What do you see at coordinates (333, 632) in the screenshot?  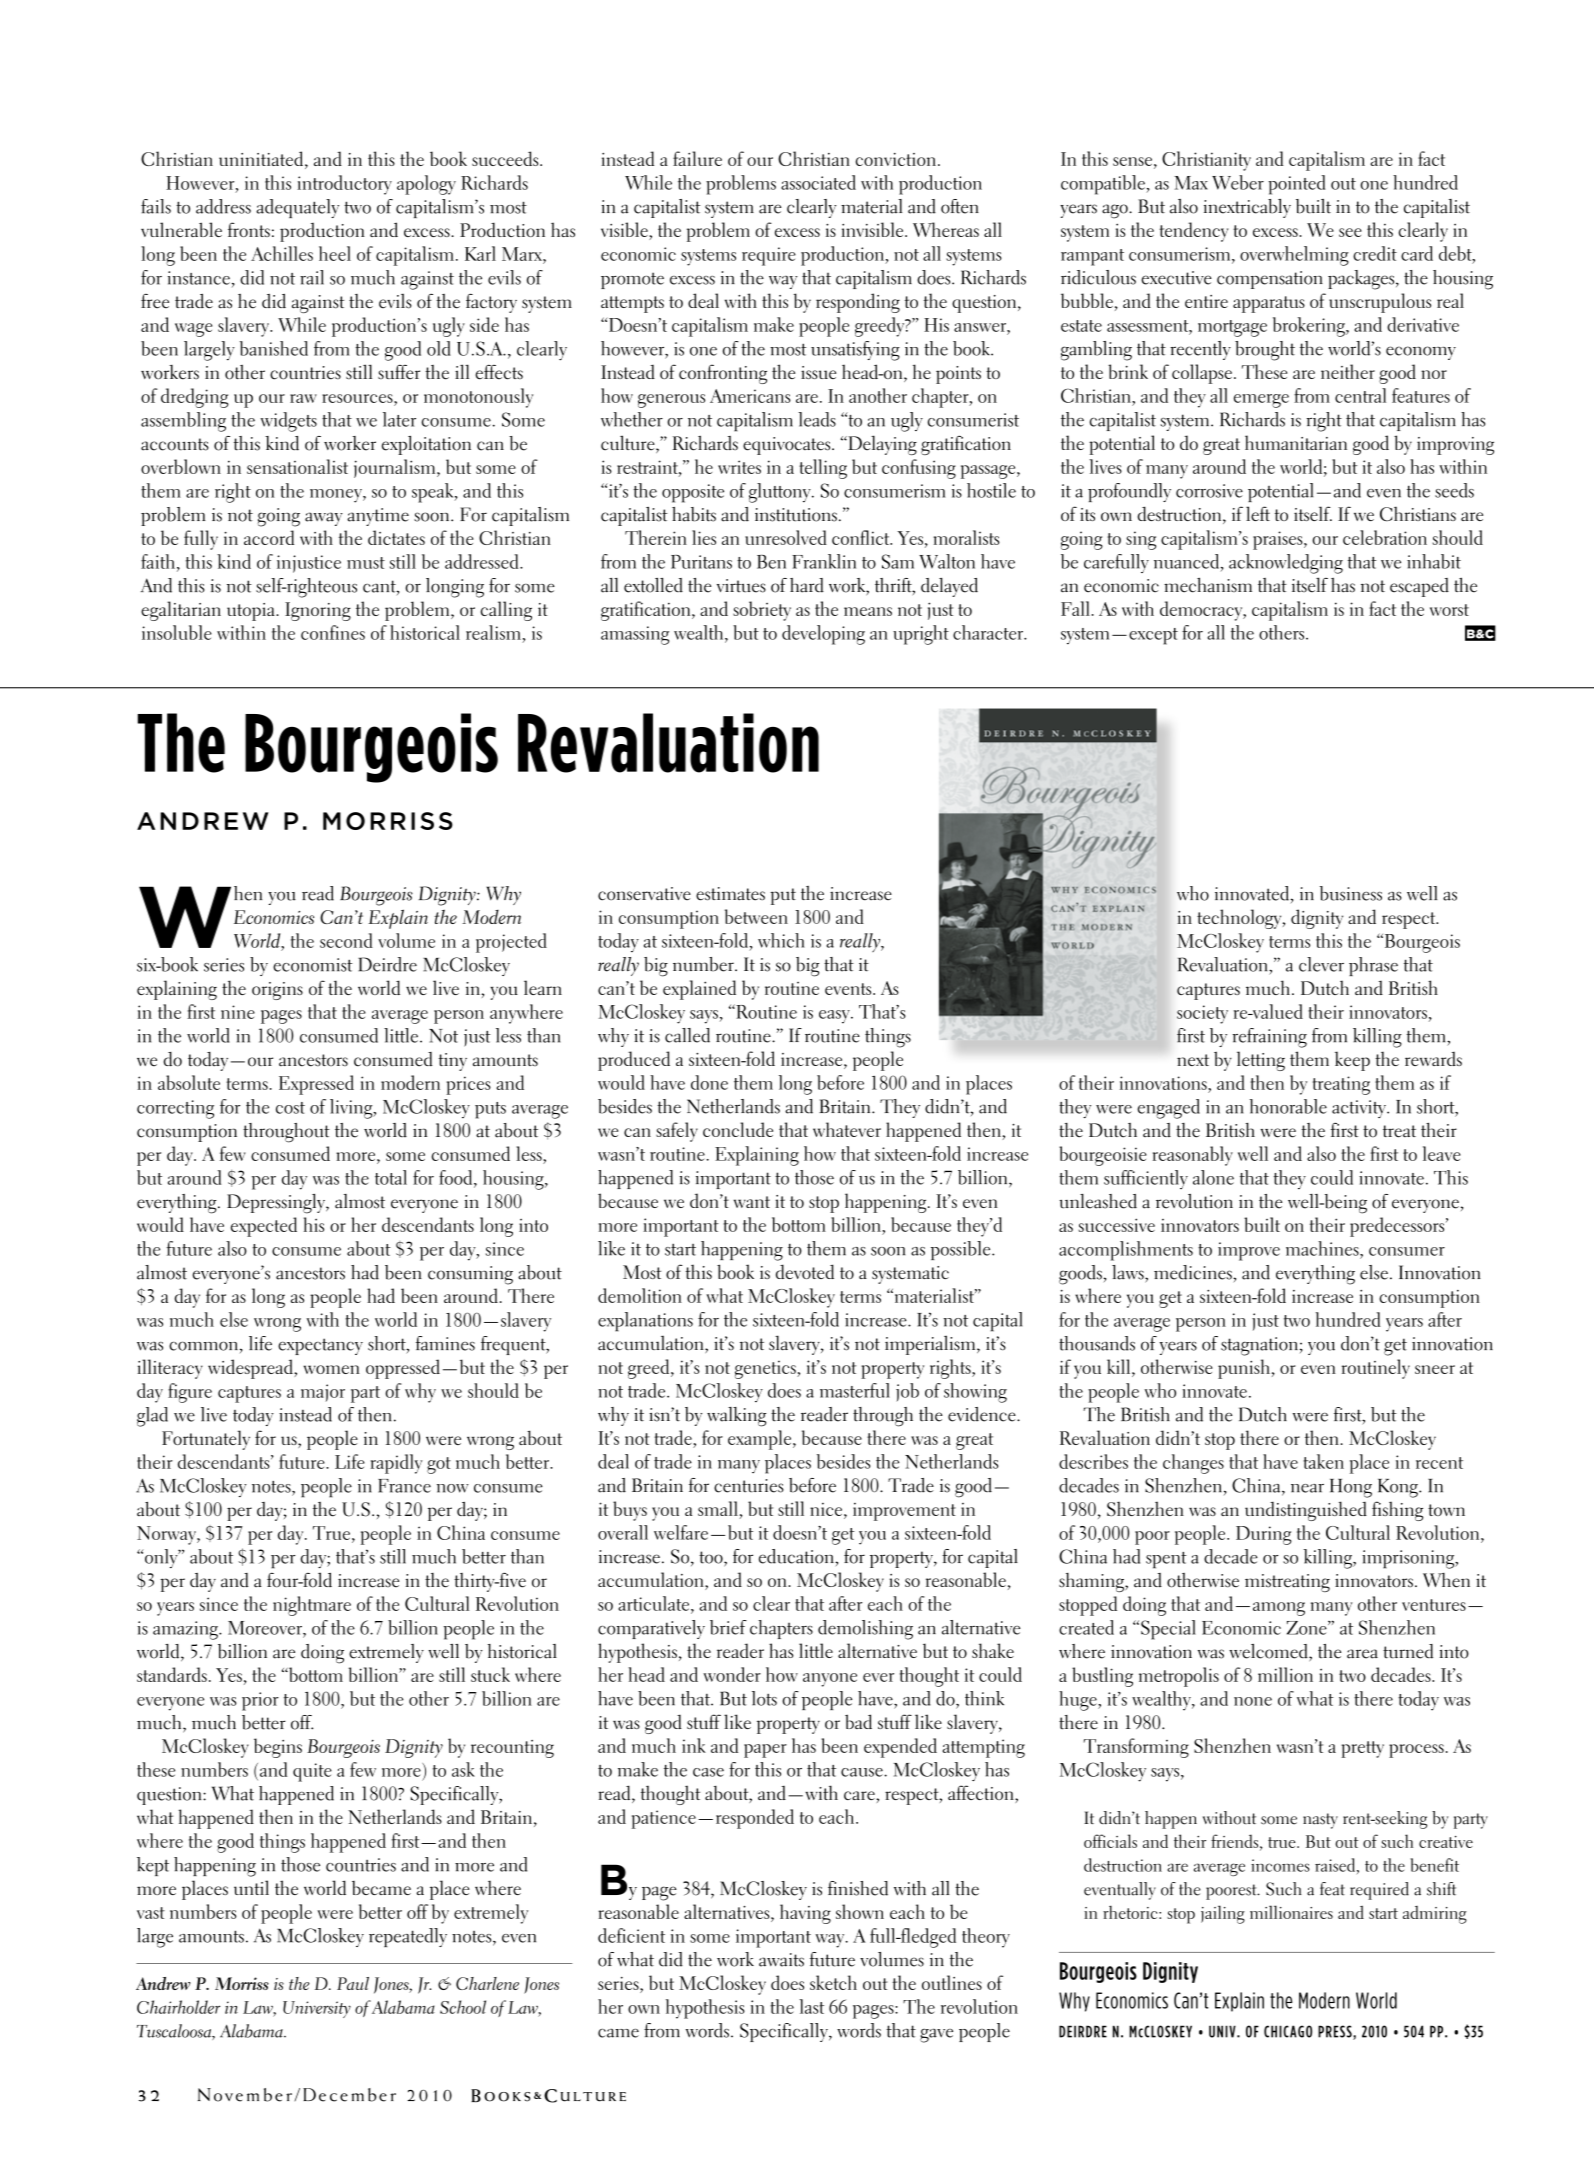 I see `confines` at bounding box center [333, 632].
